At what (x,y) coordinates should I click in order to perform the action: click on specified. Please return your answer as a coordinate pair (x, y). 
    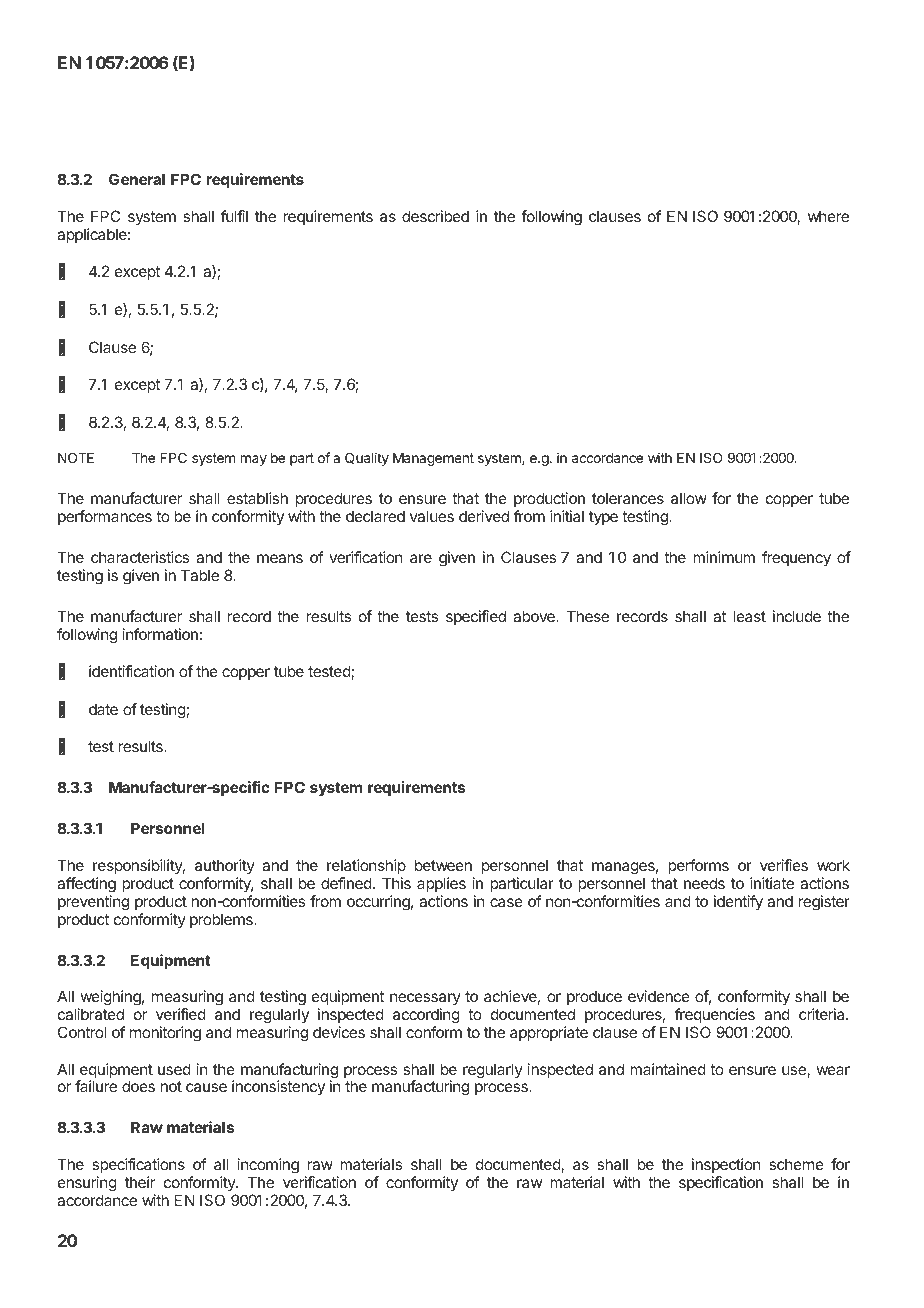
    Looking at the image, I should click on (476, 617).
